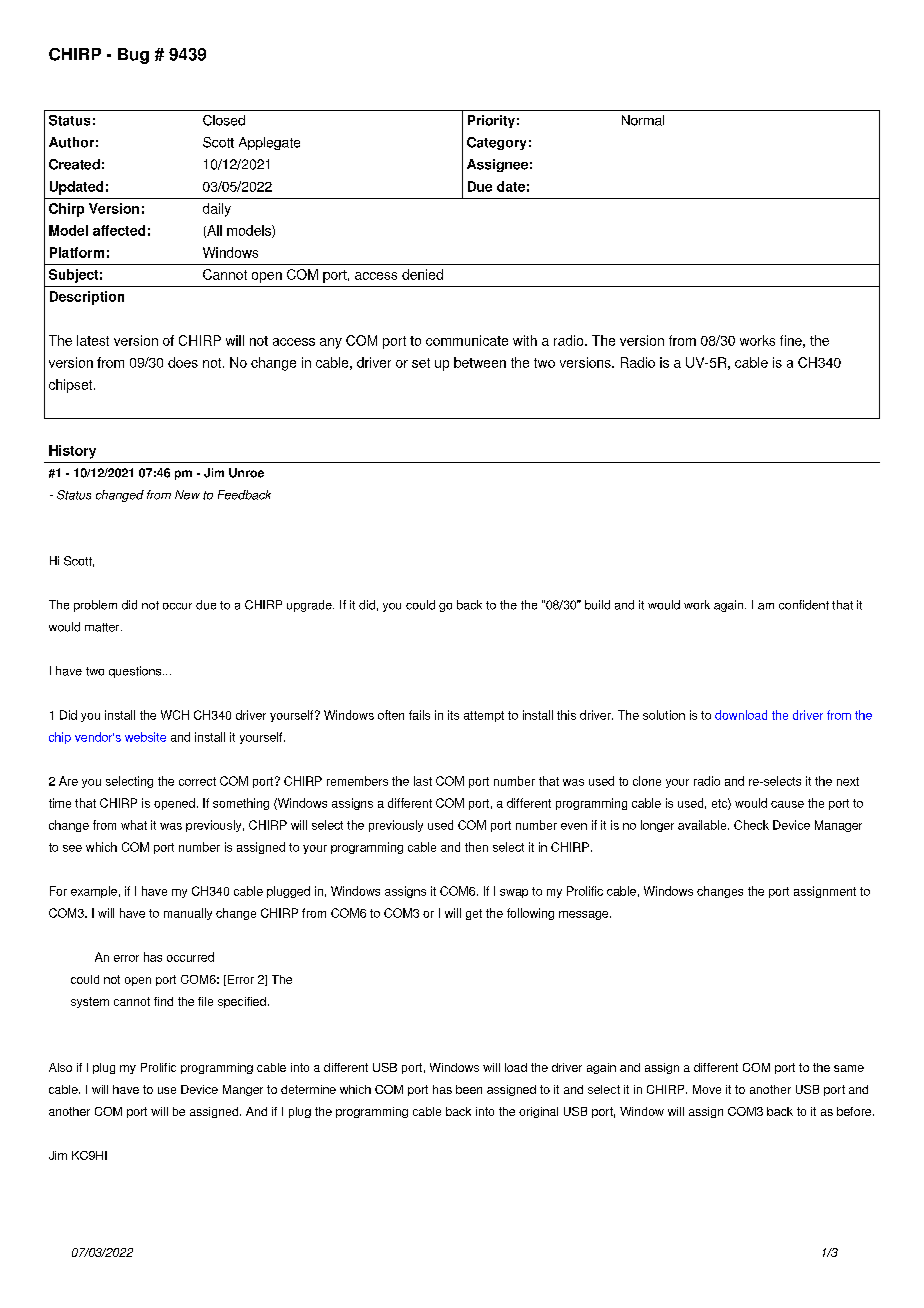  I want to click on Category, so click(496, 143).
